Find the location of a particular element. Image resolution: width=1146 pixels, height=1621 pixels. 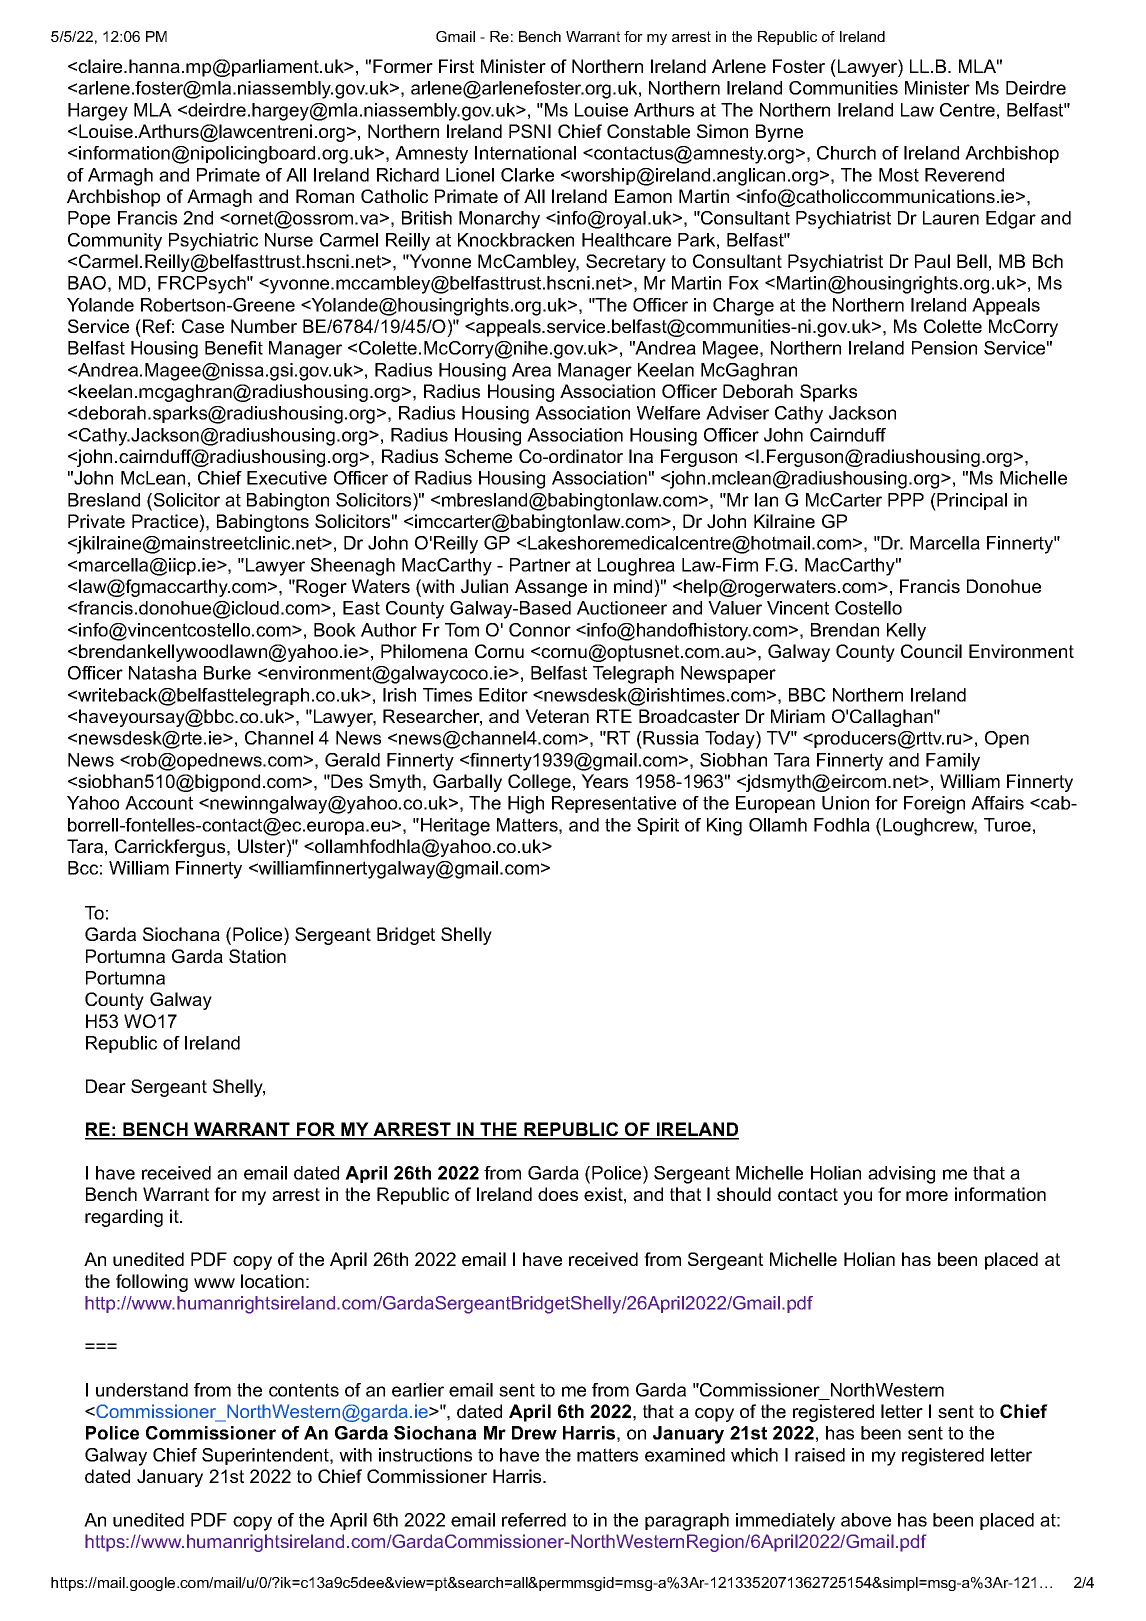

Dear is located at coordinates (106, 1086).
